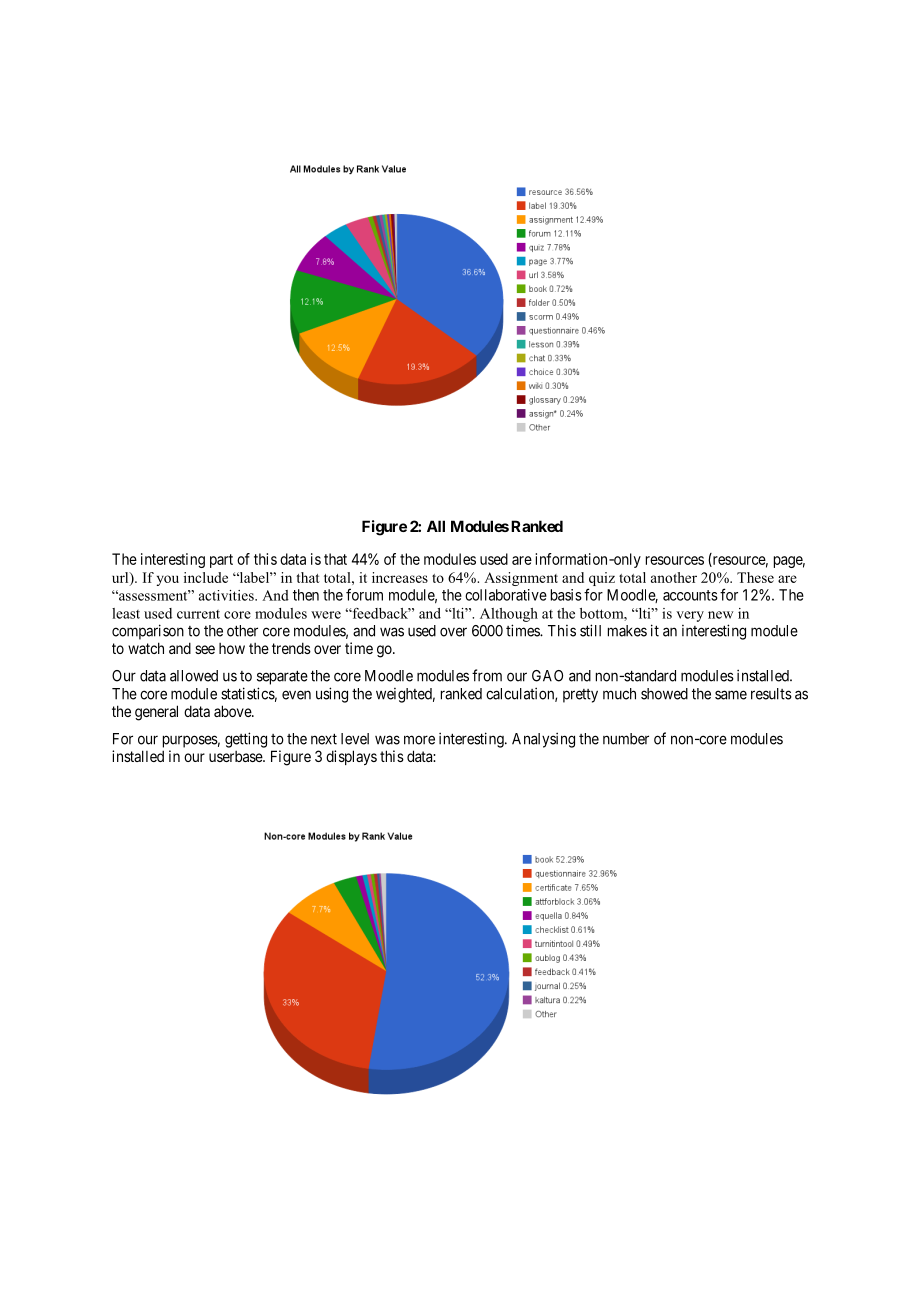 This screenshot has height=1308, width=924. Describe the element at coordinates (755, 577) in the screenshot. I see `These` at that location.
